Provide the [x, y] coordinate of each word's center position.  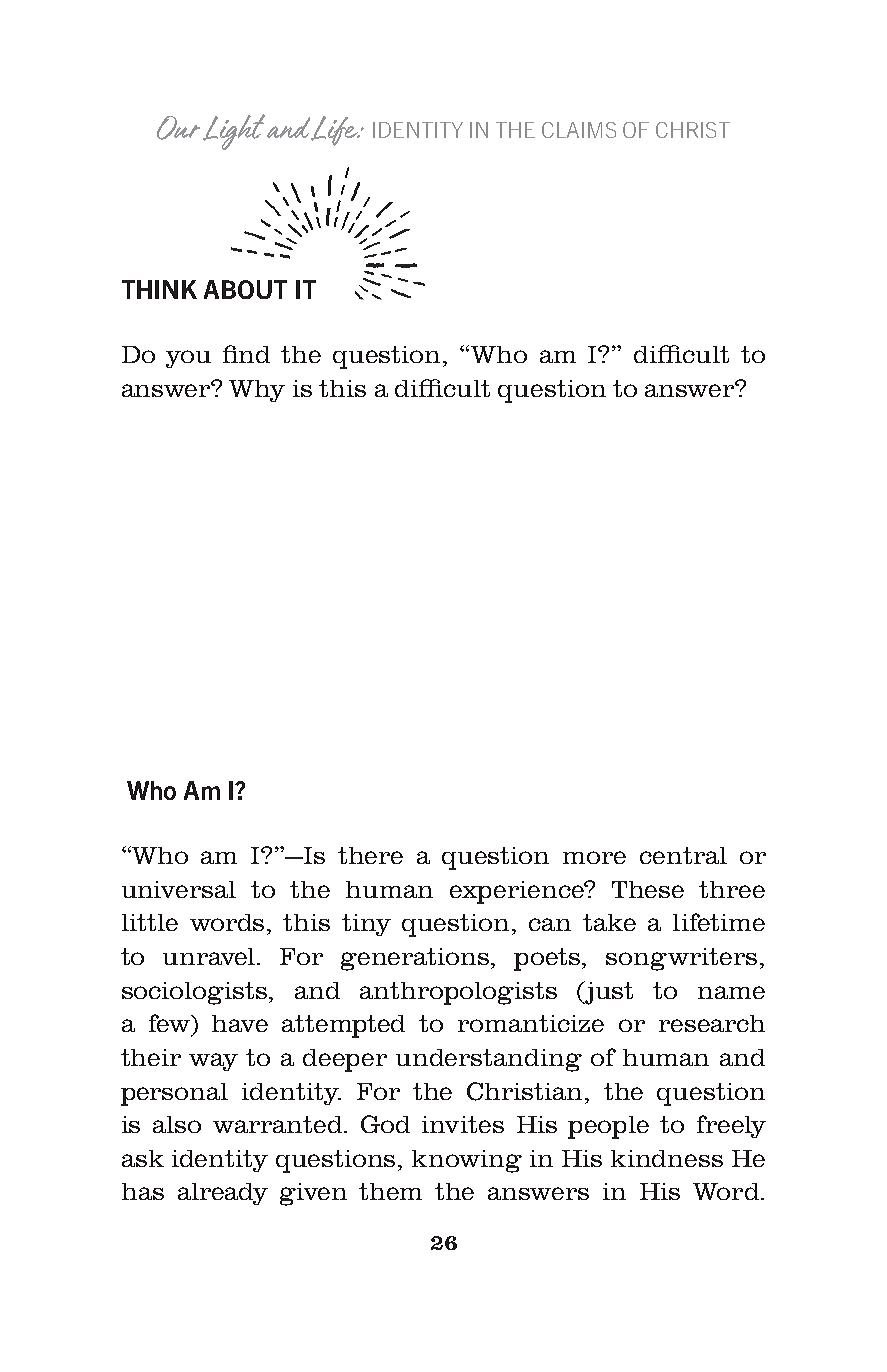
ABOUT [245, 289]
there [370, 855]
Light [234, 132]
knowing [467, 1161]
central [683, 855]
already [223, 1194]
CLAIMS [579, 130]
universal [179, 889]
